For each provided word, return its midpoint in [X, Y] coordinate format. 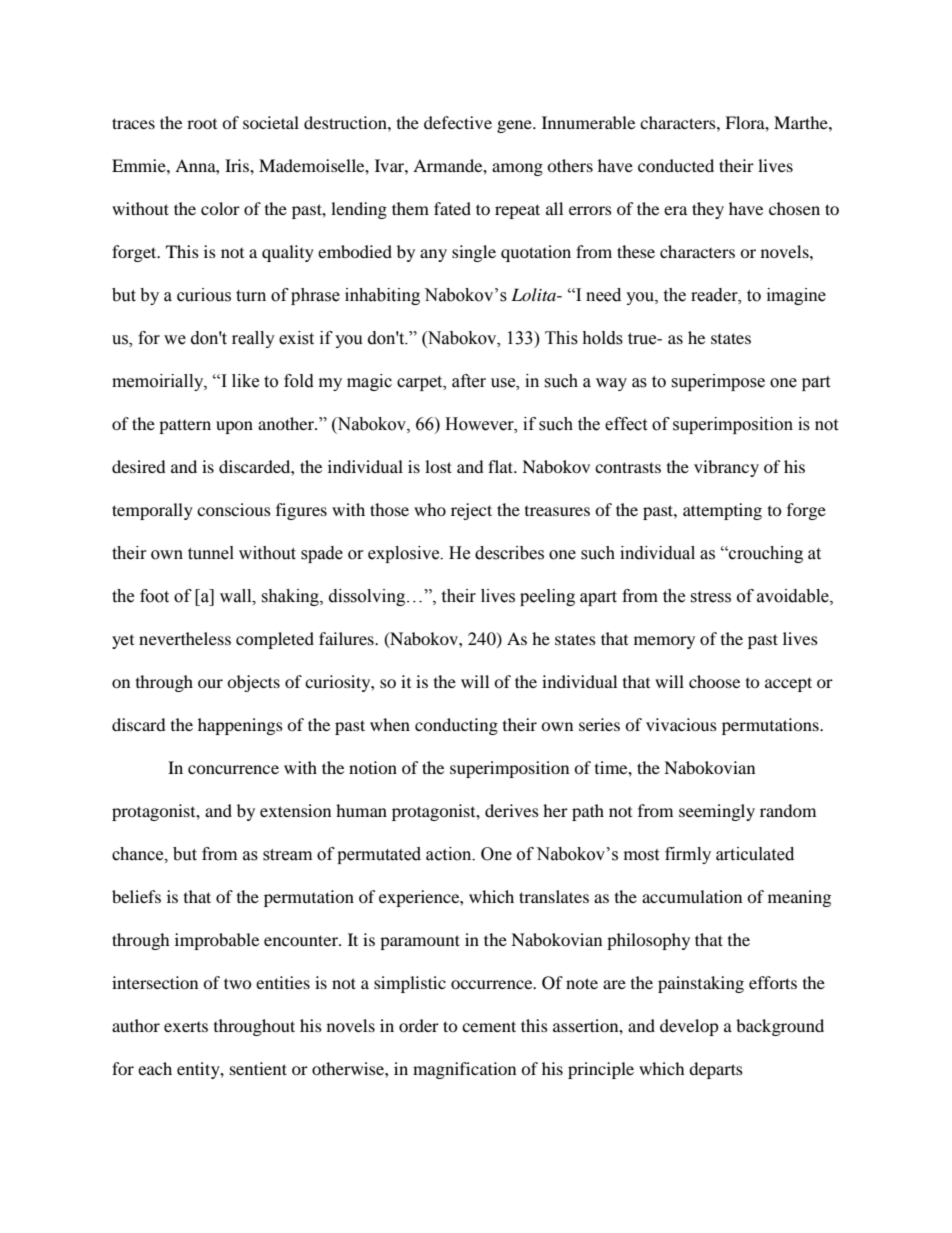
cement [489, 1026]
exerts [186, 1027]
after [469, 381]
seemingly [717, 812]
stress [710, 597]
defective [458, 122]
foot [154, 596]
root [202, 124]
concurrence [233, 769]
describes [509, 553]
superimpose [718, 382]
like [245, 381]
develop [689, 1027]
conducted [676, 165]
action [450, 854]
